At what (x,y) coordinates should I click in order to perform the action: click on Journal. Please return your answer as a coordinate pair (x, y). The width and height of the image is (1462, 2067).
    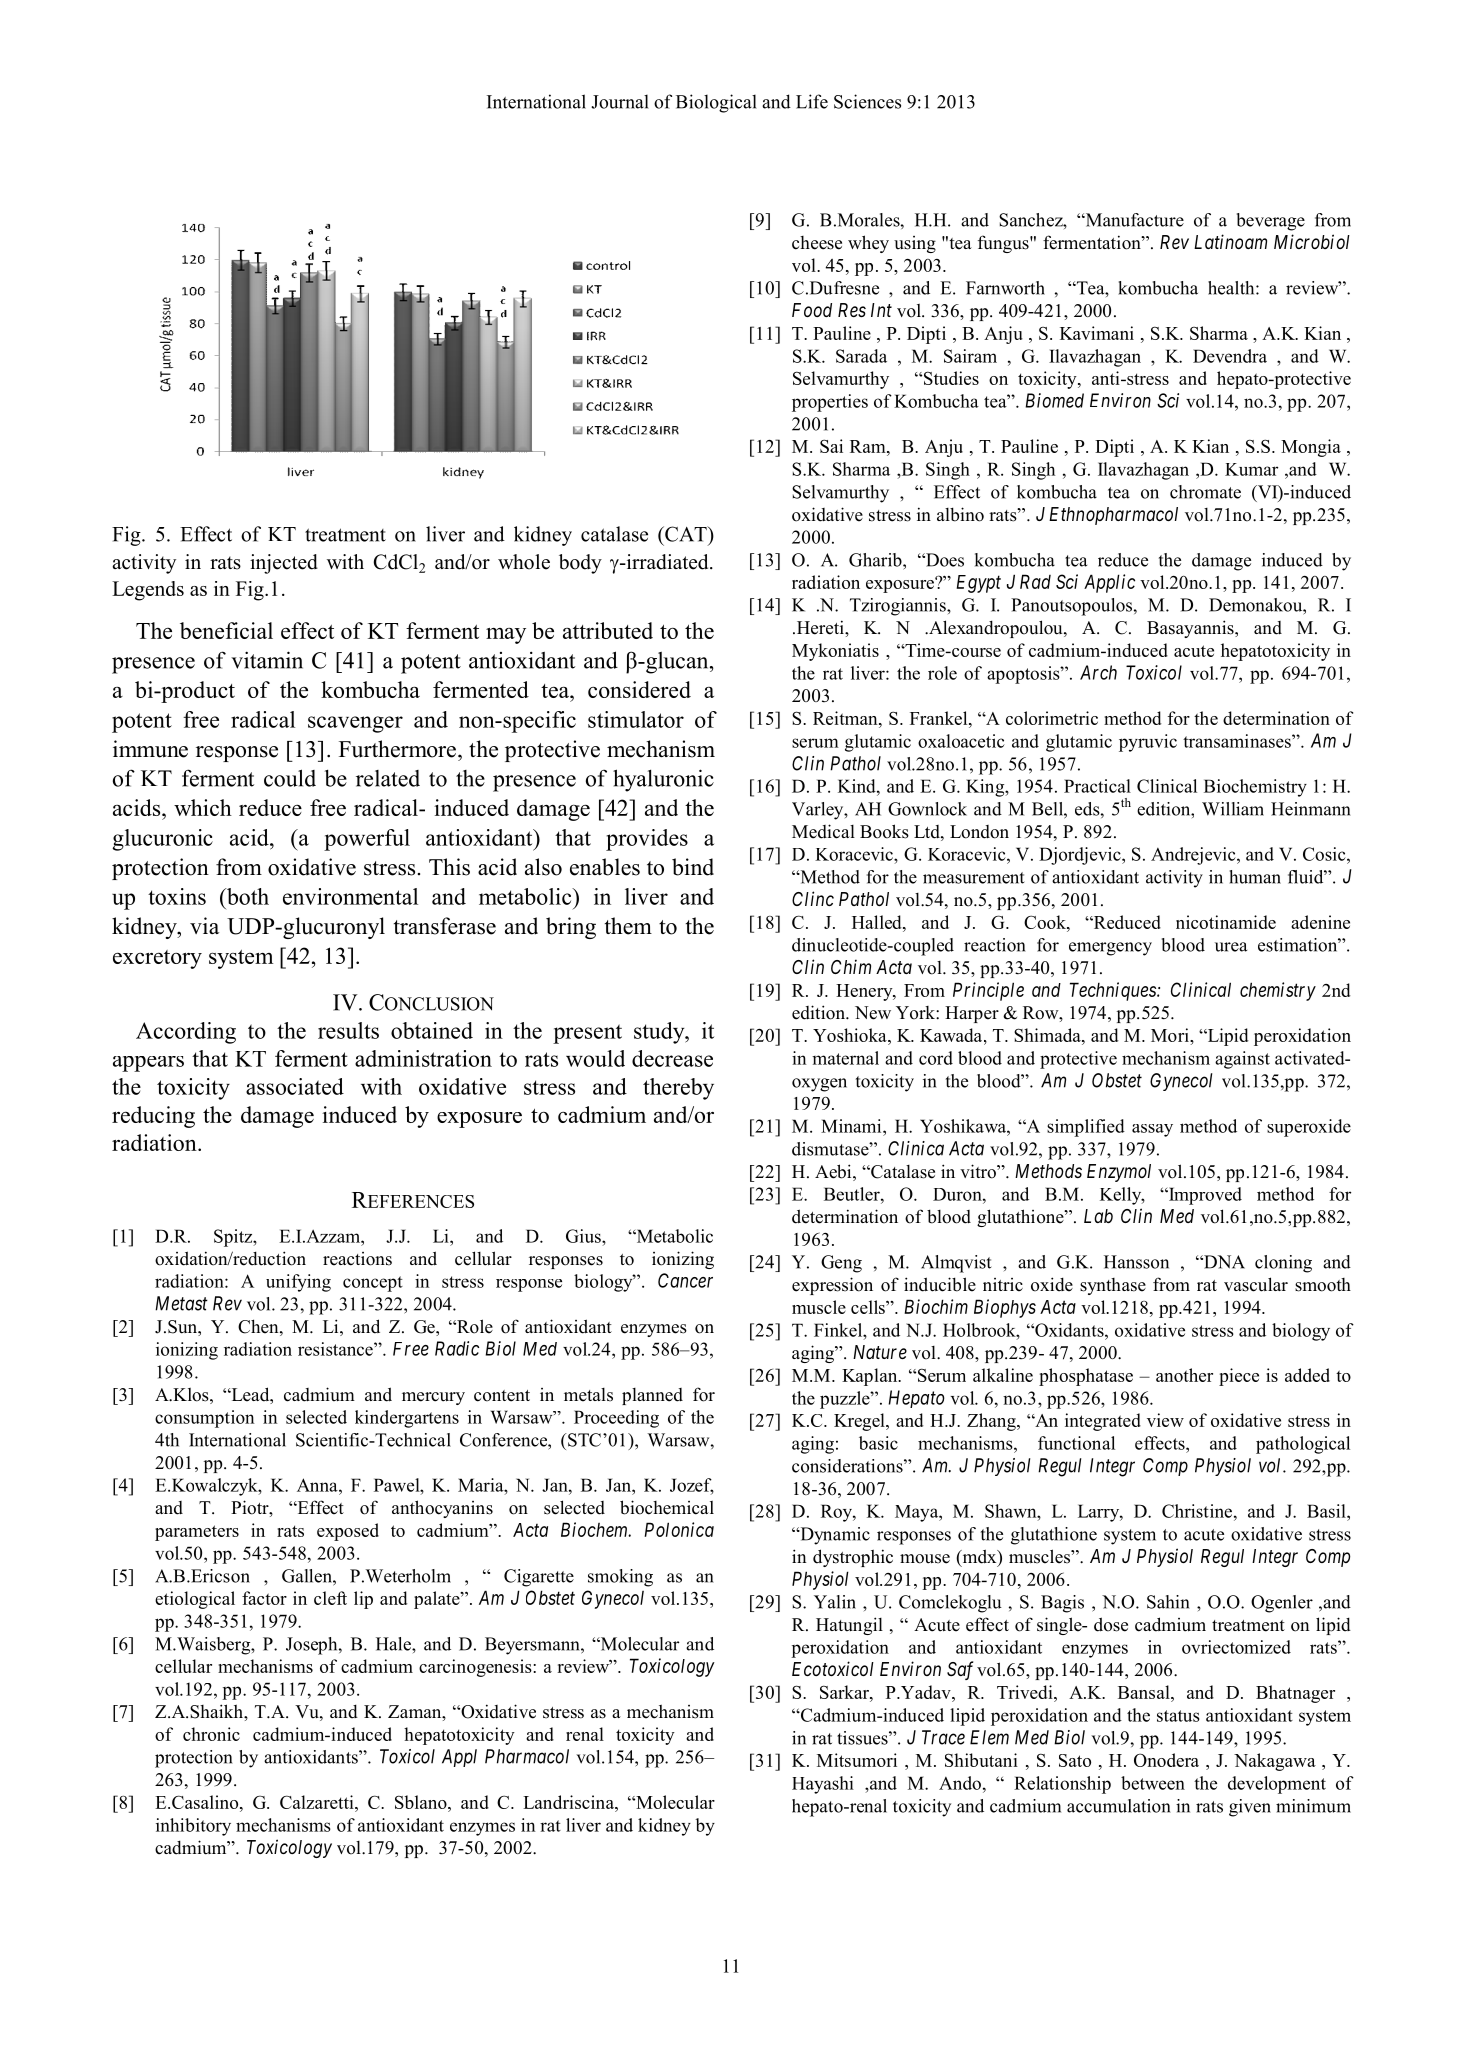
    Looking at the image, I should click on (620, 101).
